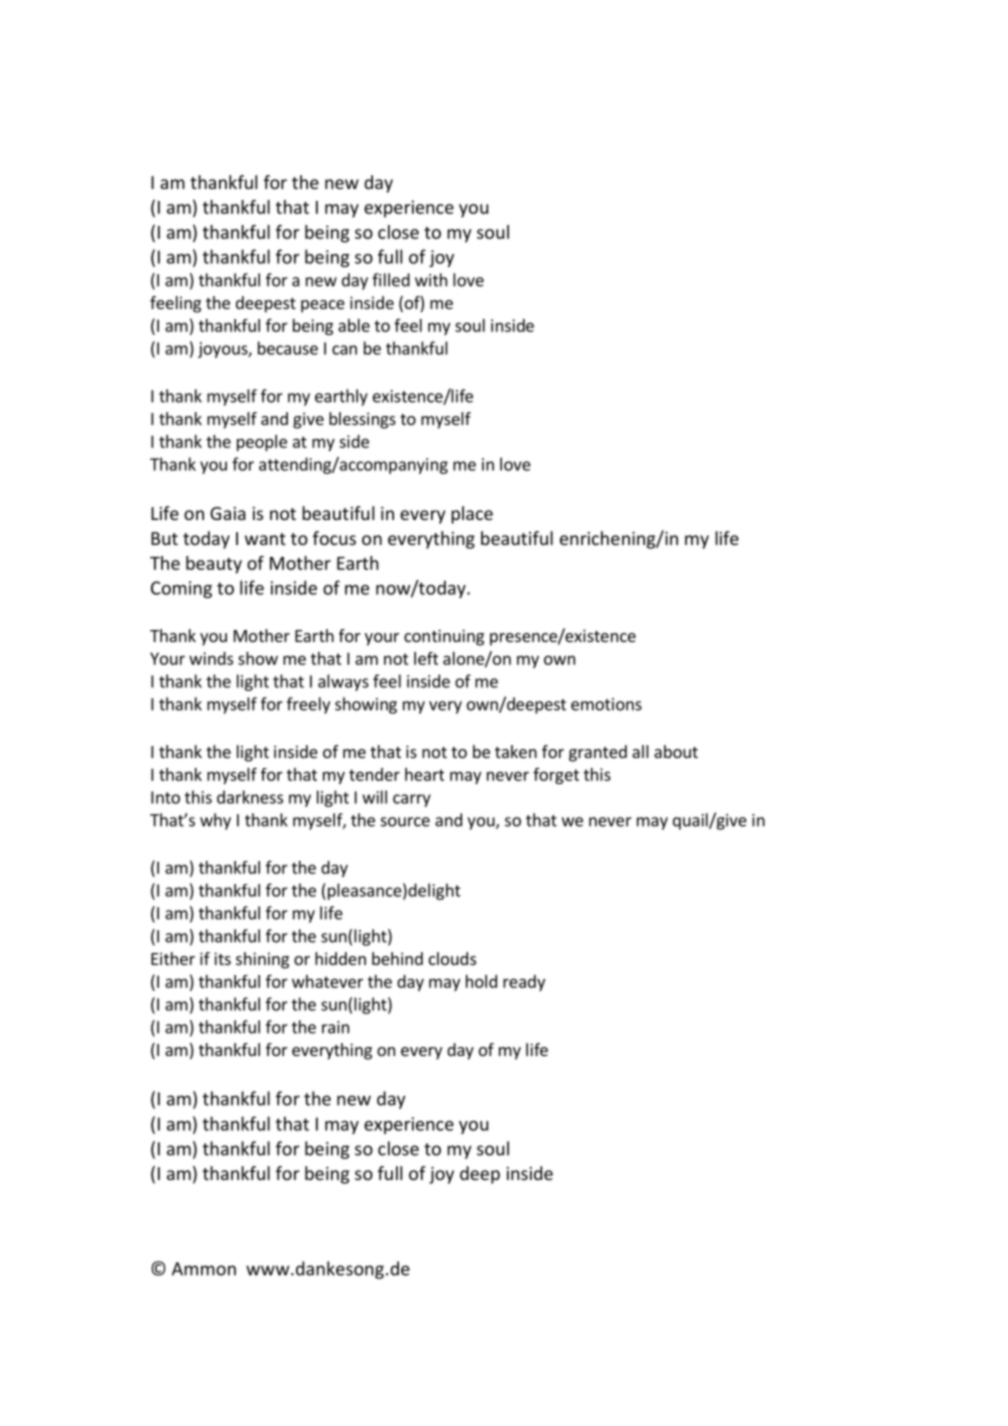 The height and width of the screenshot is (1426, 1008). I want to click on filled, so click(391, 280).
